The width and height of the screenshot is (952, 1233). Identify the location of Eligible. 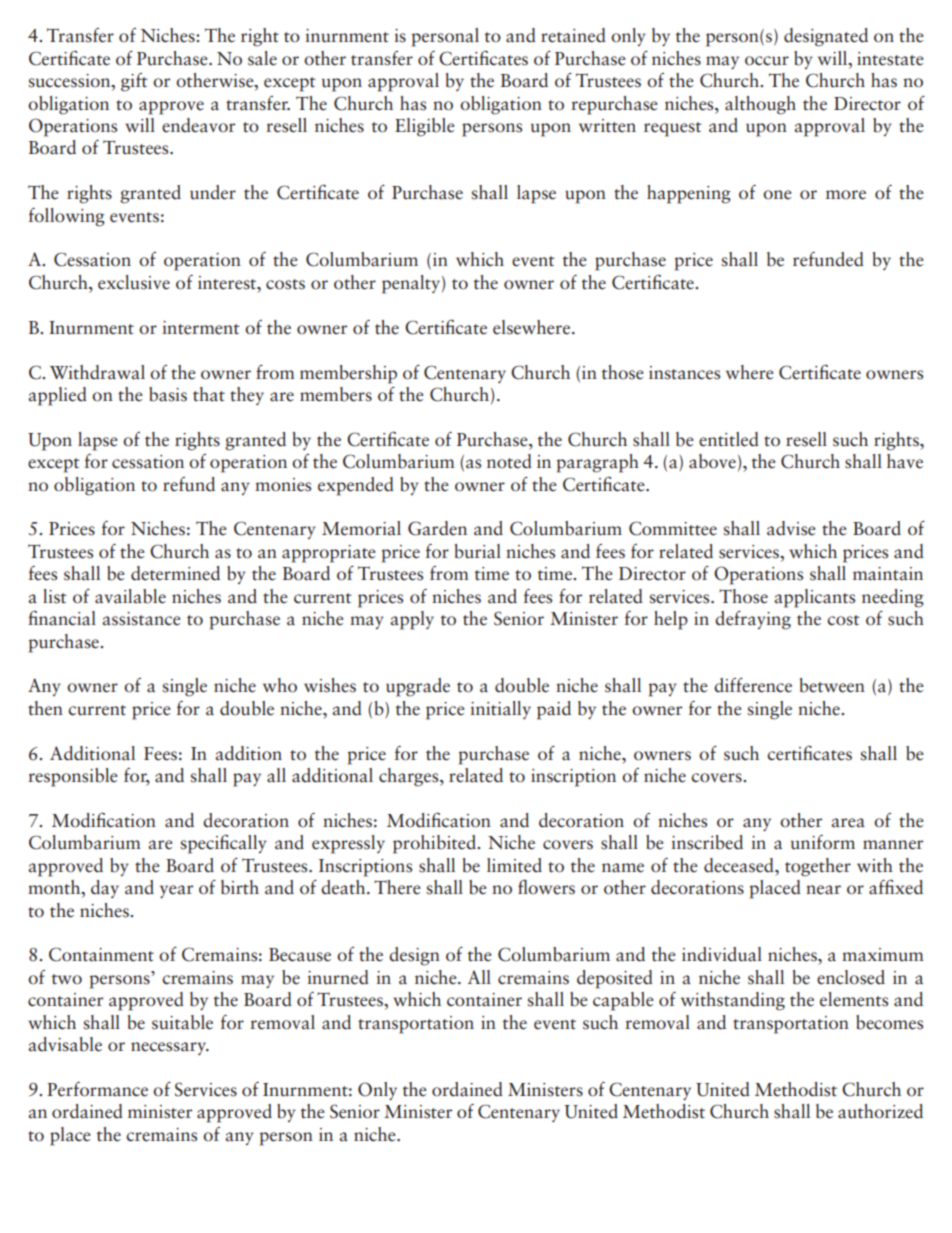
(425, 127).
